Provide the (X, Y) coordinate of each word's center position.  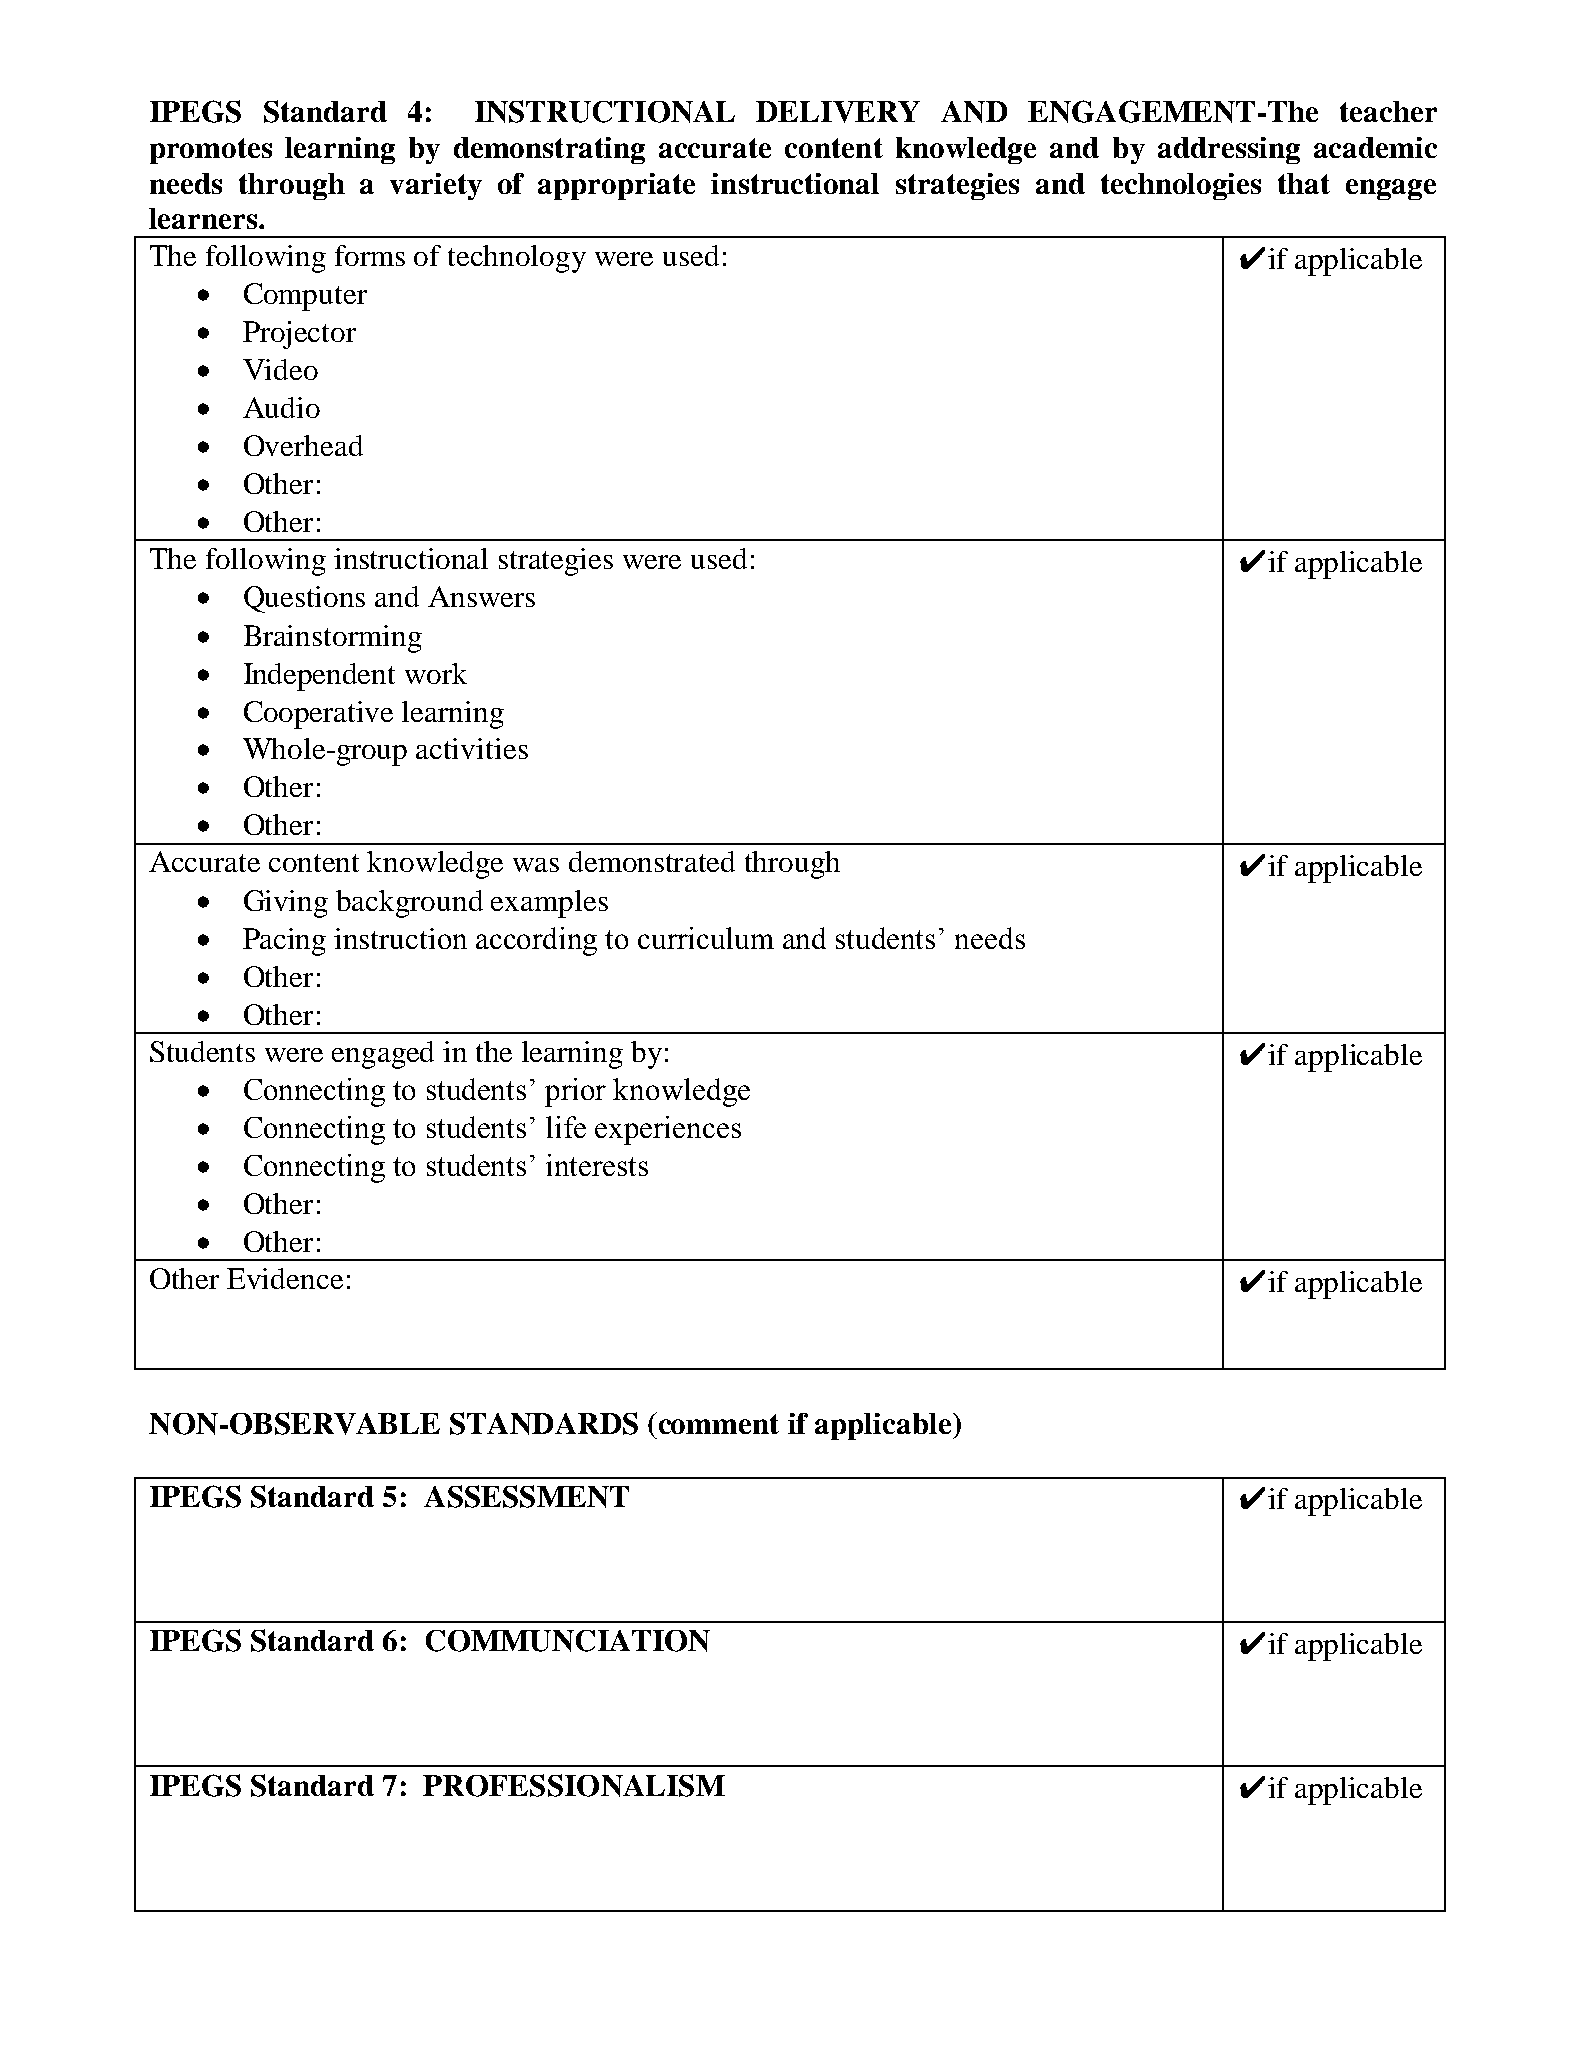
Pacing (284, 942)
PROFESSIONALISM (574, 1785)
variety (436, 186)
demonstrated (652, 861)
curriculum (706, 938)
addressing (1229, 150)
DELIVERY (838, 112)
